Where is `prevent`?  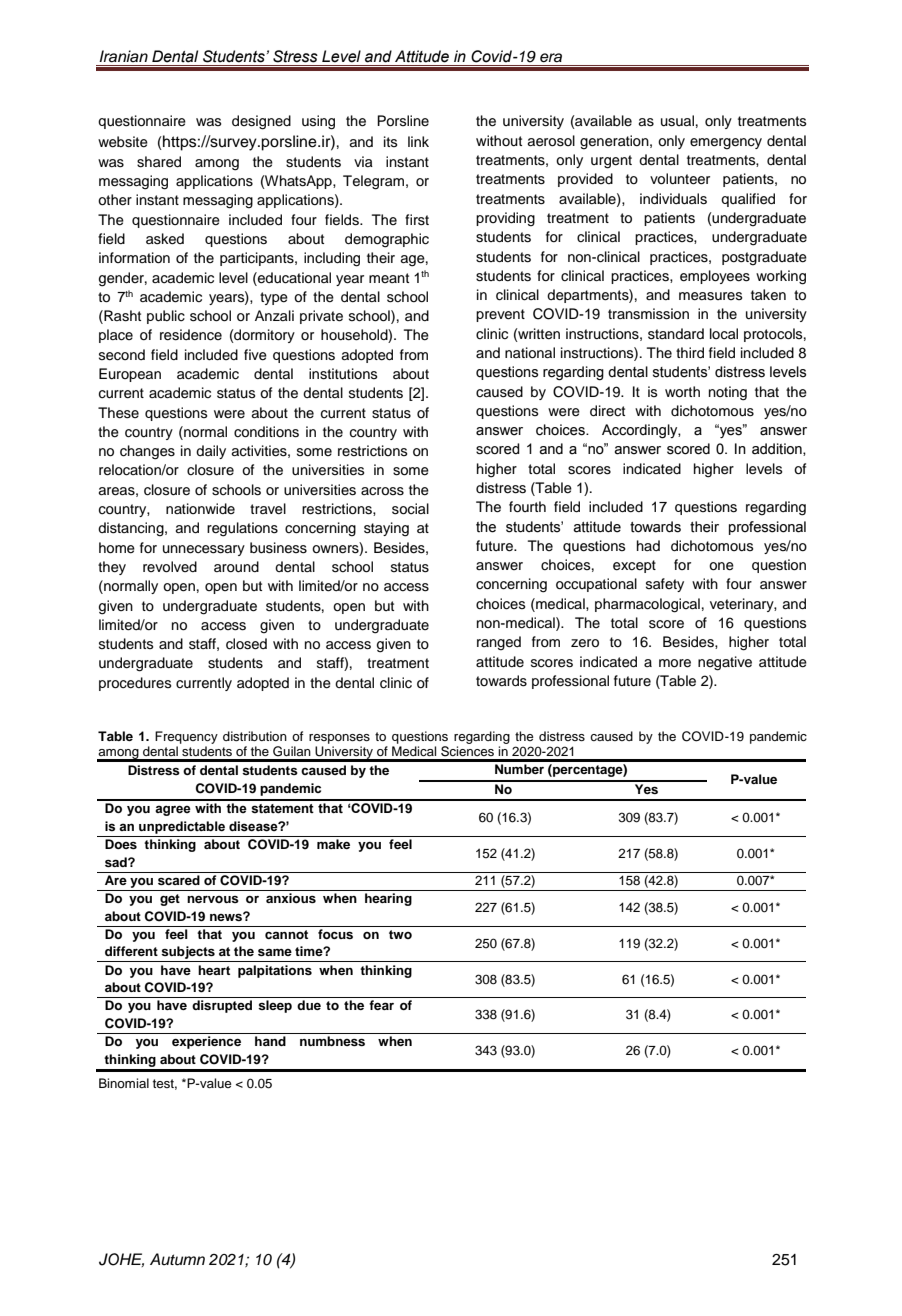
prevent is located at coordinates (500, 315).
